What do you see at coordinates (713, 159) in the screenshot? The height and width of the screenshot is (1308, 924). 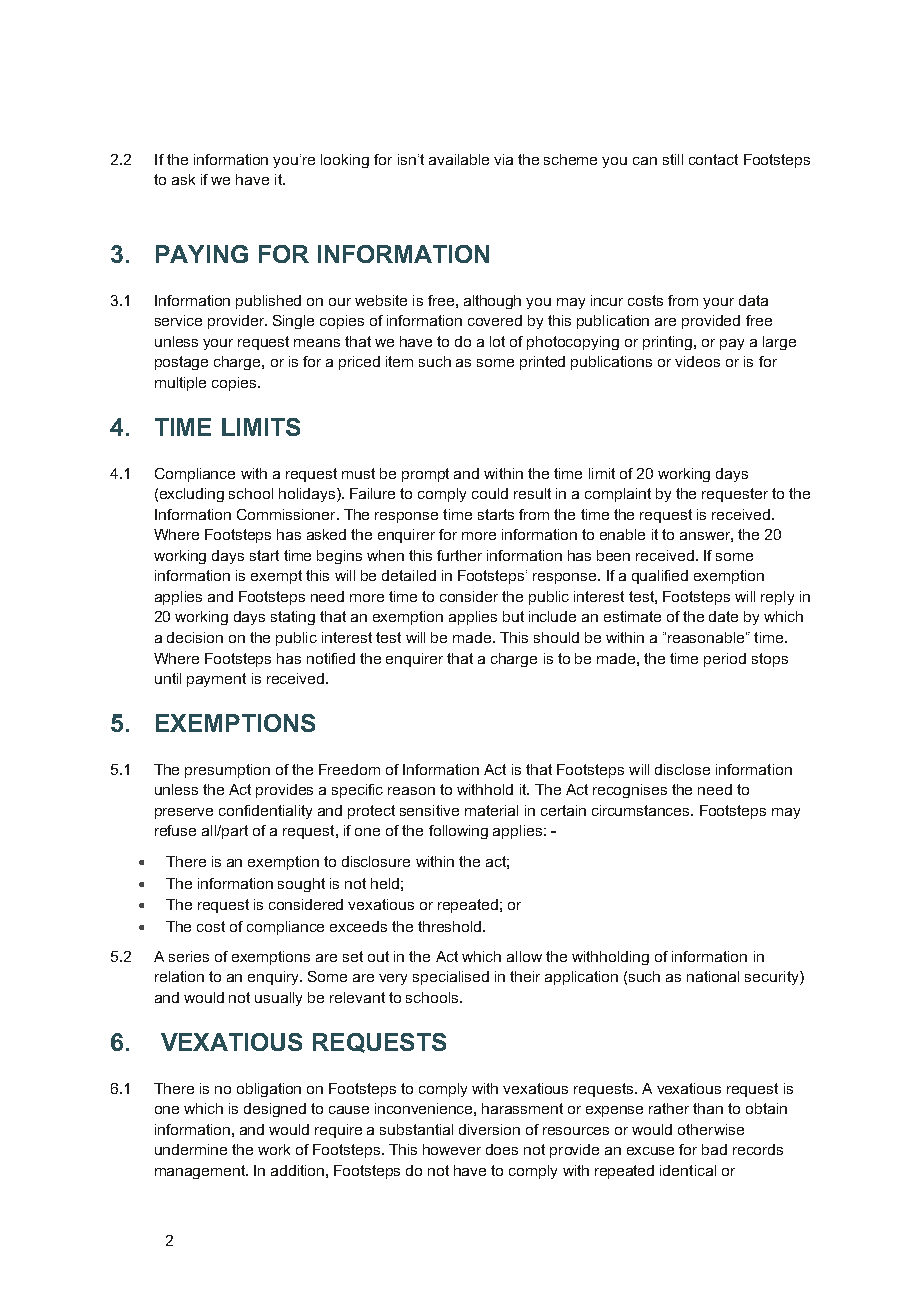 I see `contact` at bounding box center [713, 159].
